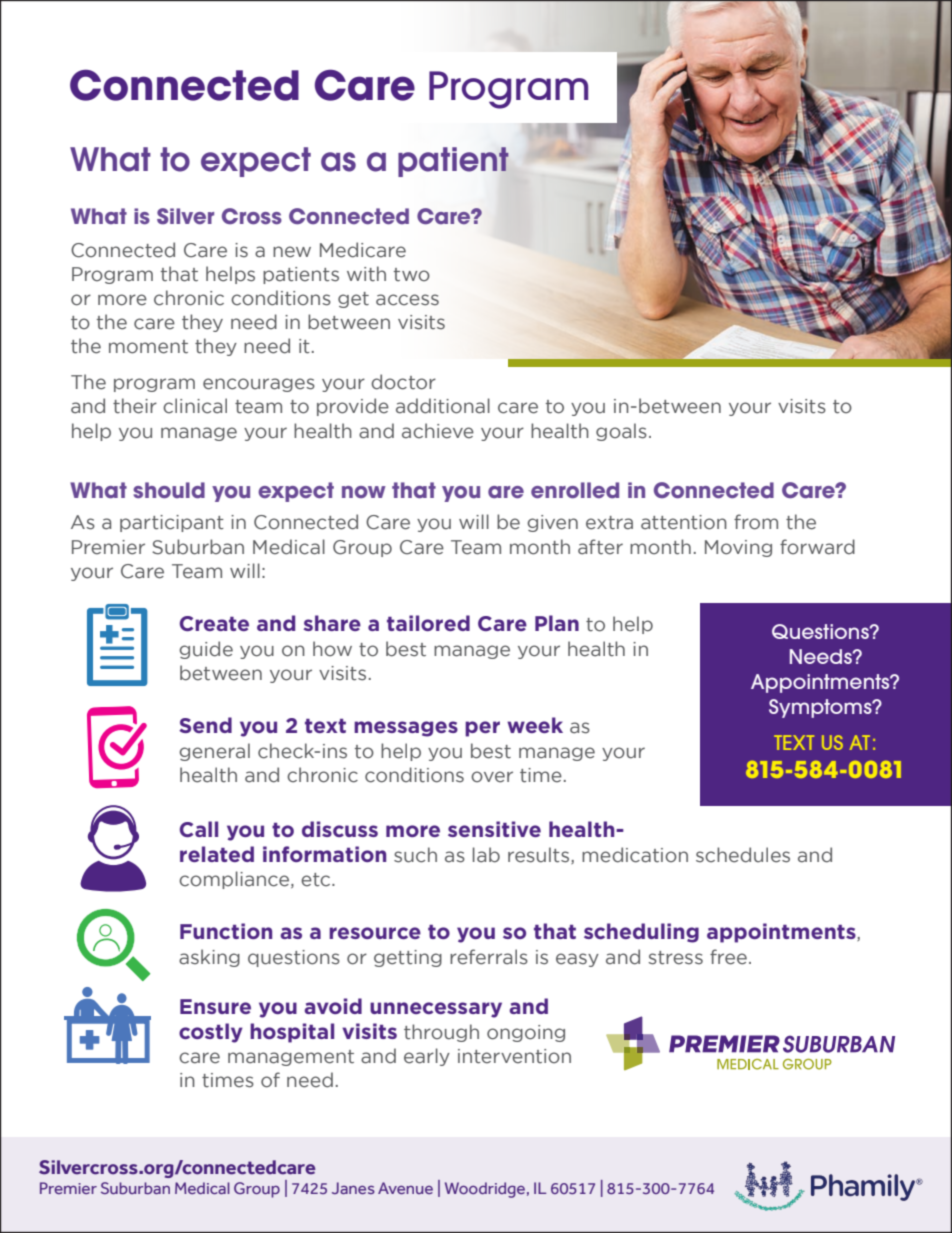 The width and height of the image is (952, 1233). I want to click on Avenue, so click(405, 1188).
